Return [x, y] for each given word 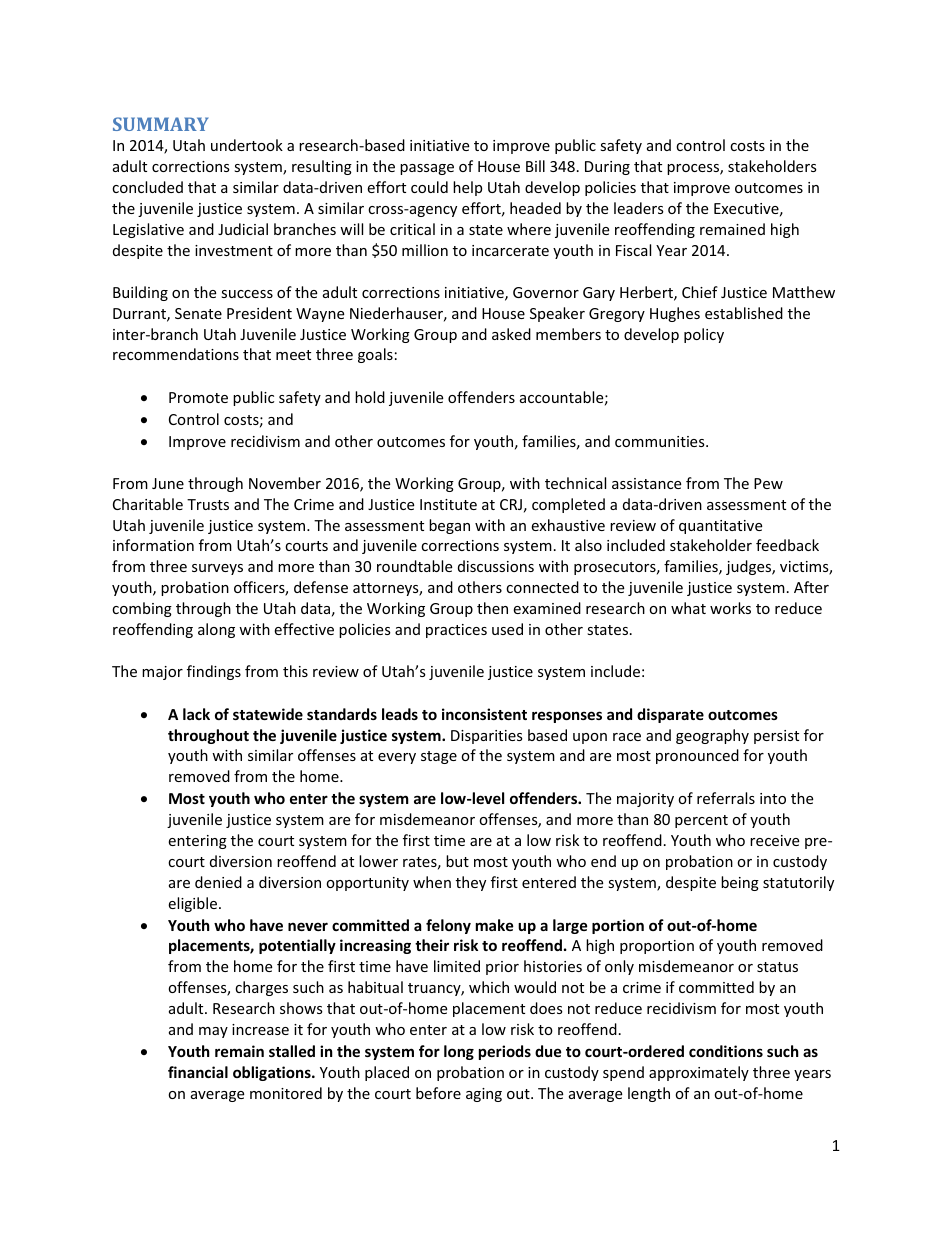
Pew [768, 483]
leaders [639, 208]
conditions [726, 1051]
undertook [247, 145]
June [168, 483]
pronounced [697, 756]
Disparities [487, 737]
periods [505, 1052]
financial [198, 1072]
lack [196, 714]
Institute [448, 504]
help [467, 188]
